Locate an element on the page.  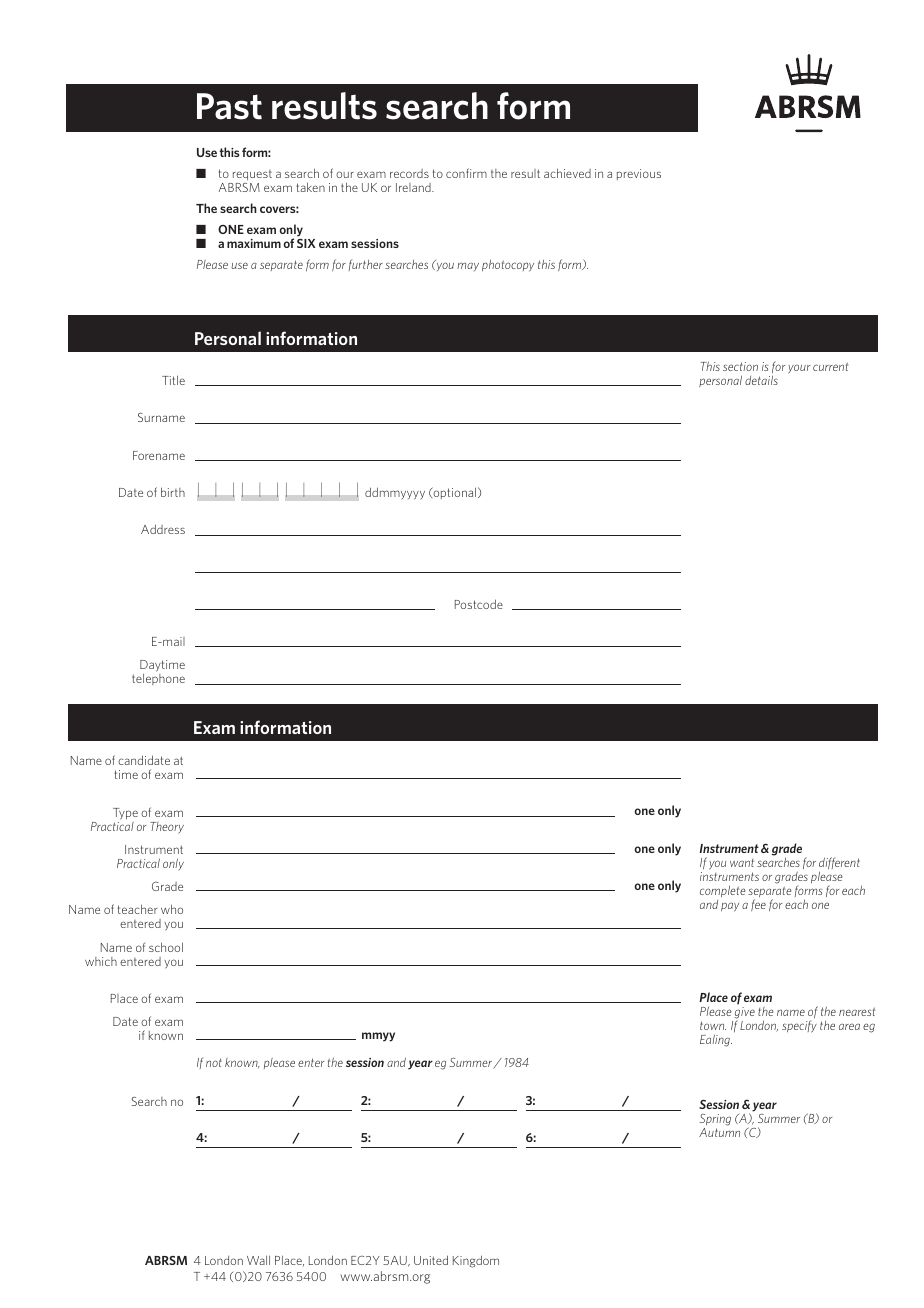
Past is located at coordinates (229, 106).
